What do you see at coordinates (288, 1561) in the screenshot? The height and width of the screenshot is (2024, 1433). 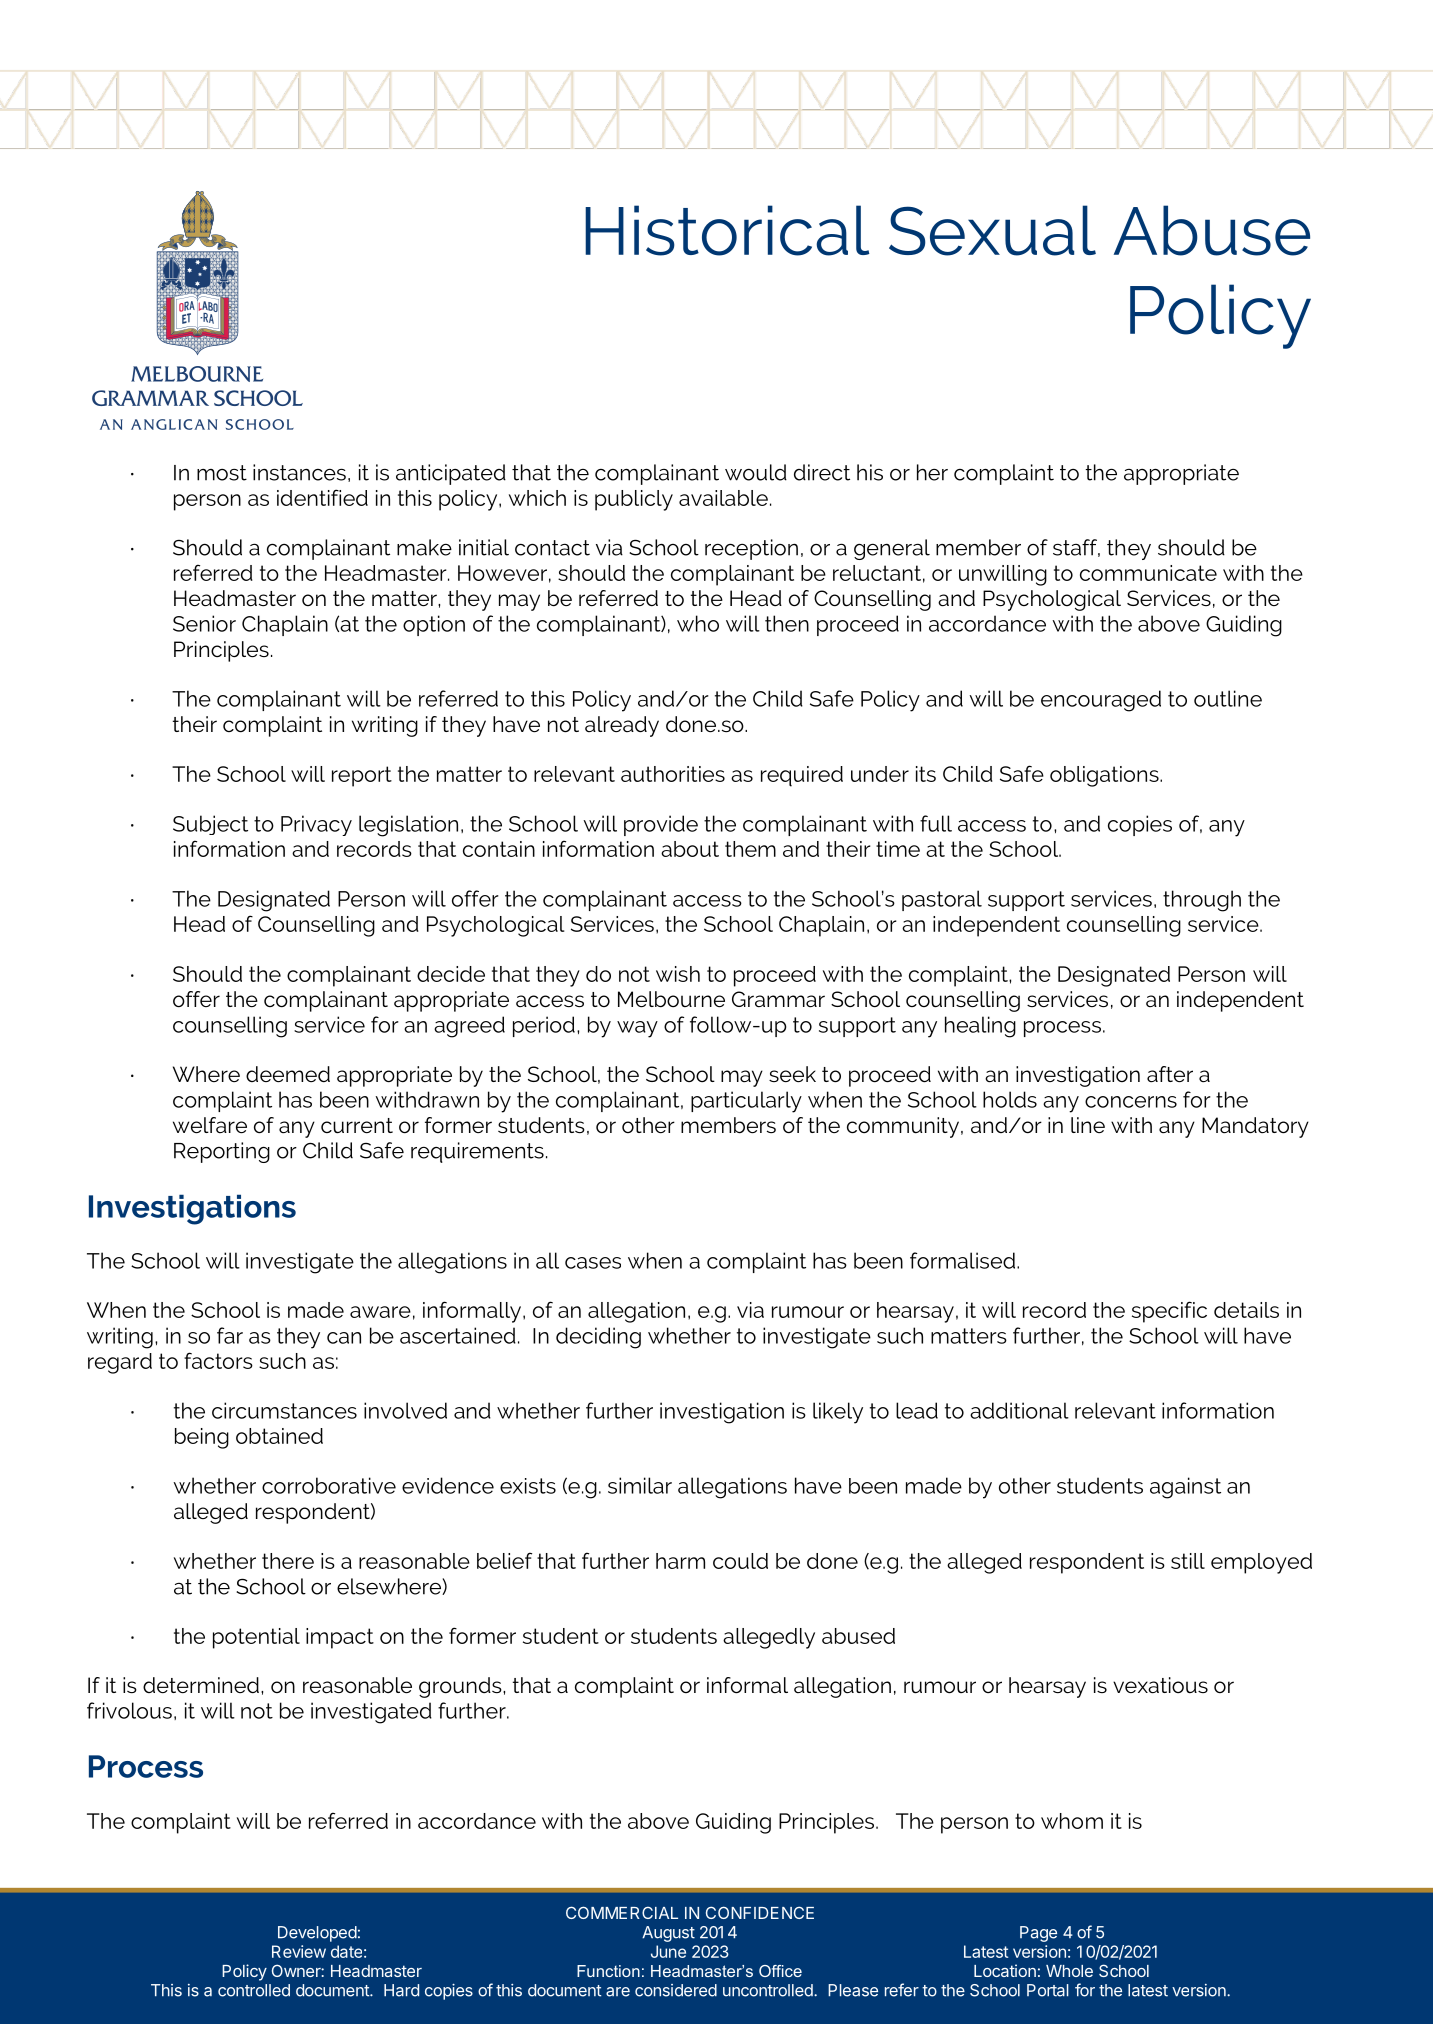 I see `there` at bounding box center [288, 1561].
